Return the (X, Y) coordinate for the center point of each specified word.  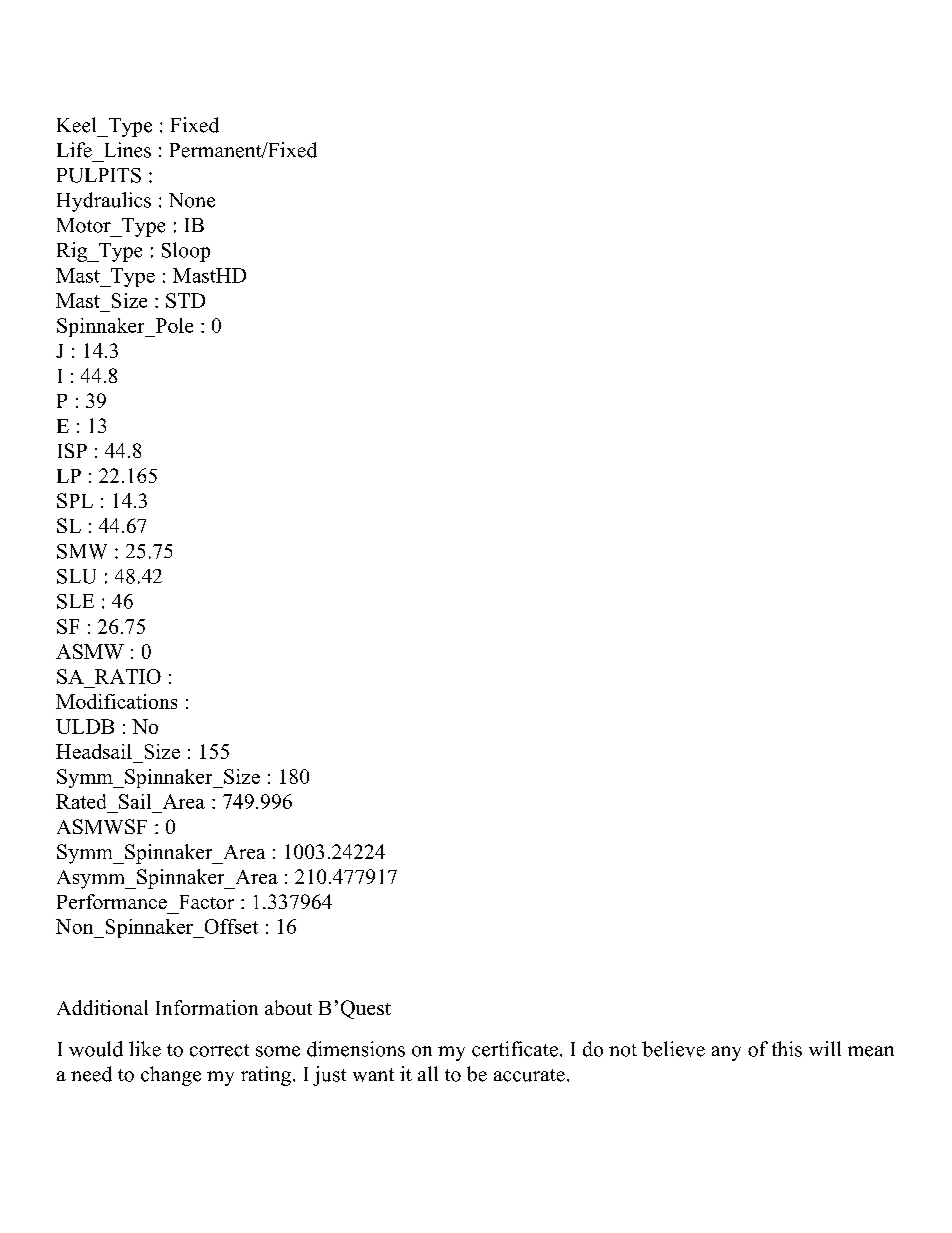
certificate (515, 1049)
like (145, 1049)
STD (185, 300)
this (787, 1049)
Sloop (186, 252)
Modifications (116, 701)
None (192, 200)
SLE (75, 601)
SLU (76, 576)
